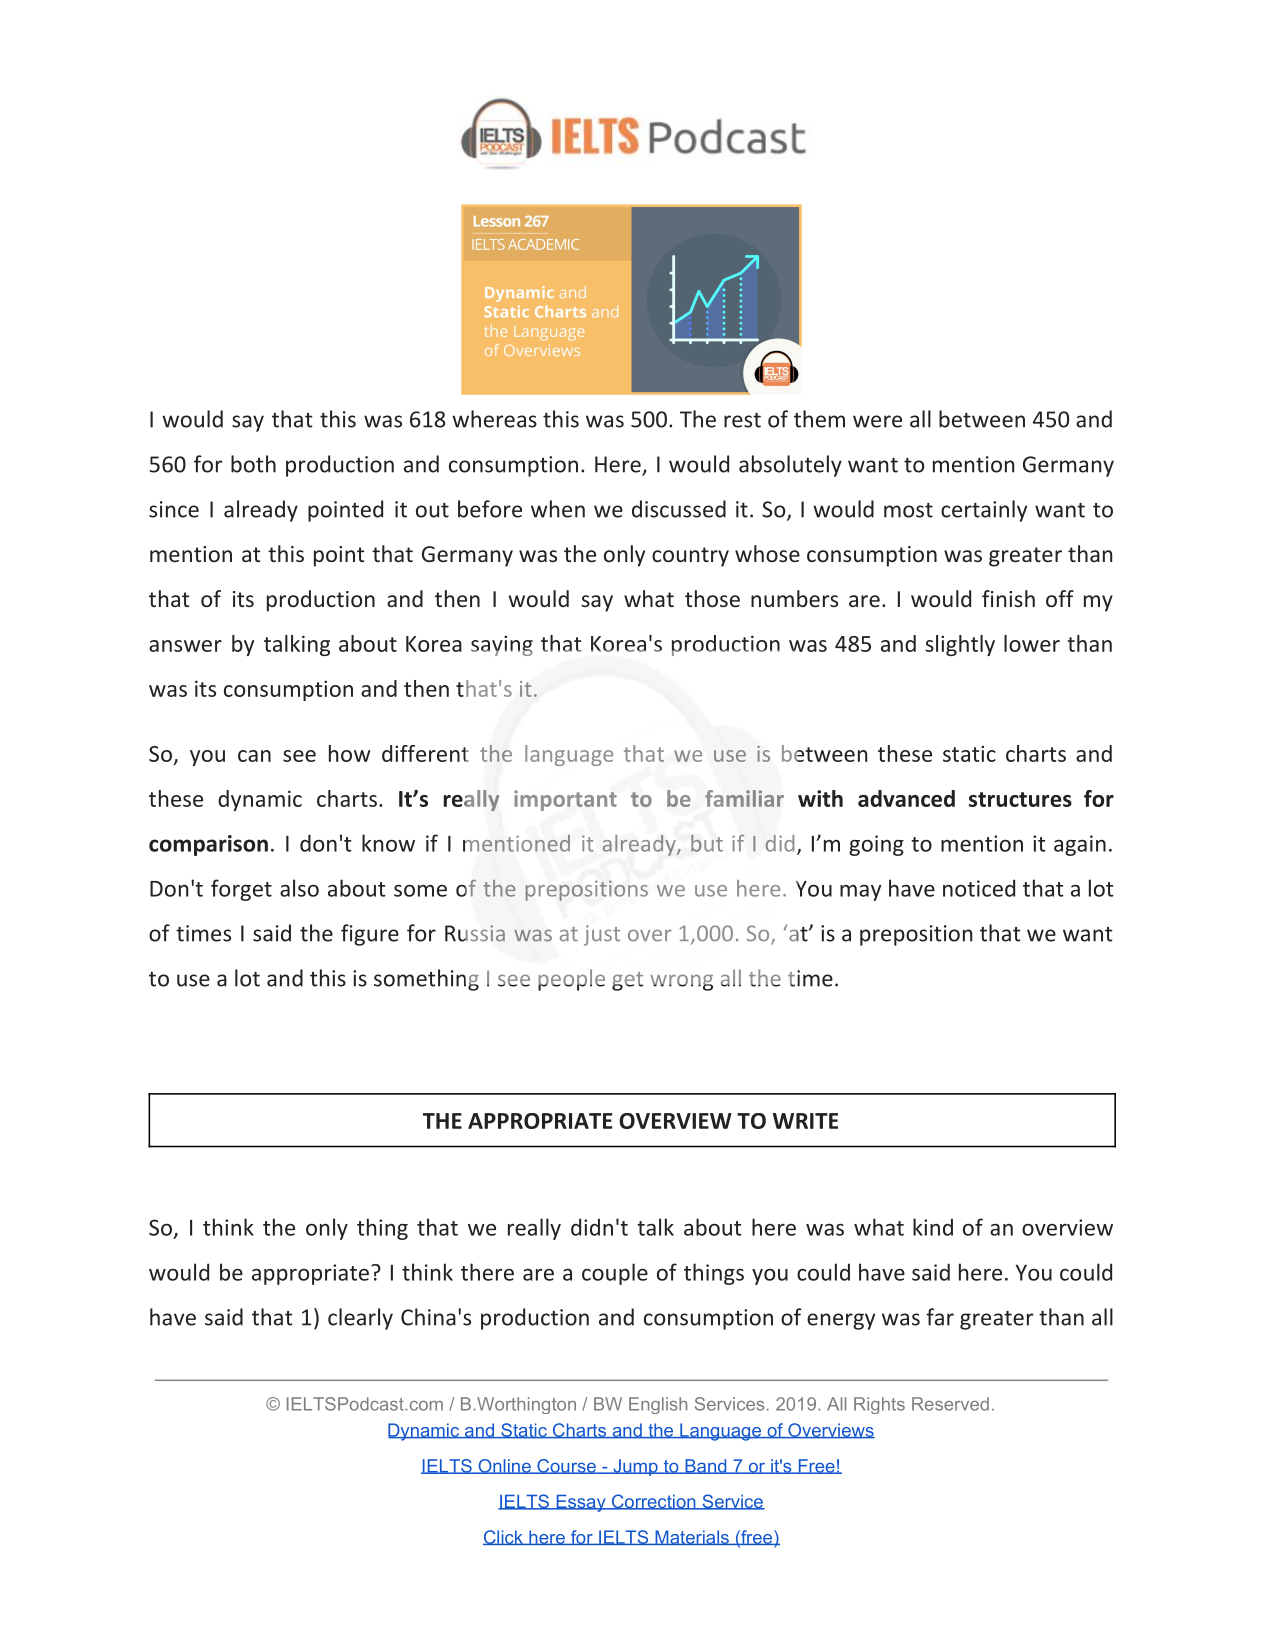 The image size is (1263, 1635). What do you see at coordinates (253, 464) in the screenshot?
I see `both` at bounding box center [253, 464].
